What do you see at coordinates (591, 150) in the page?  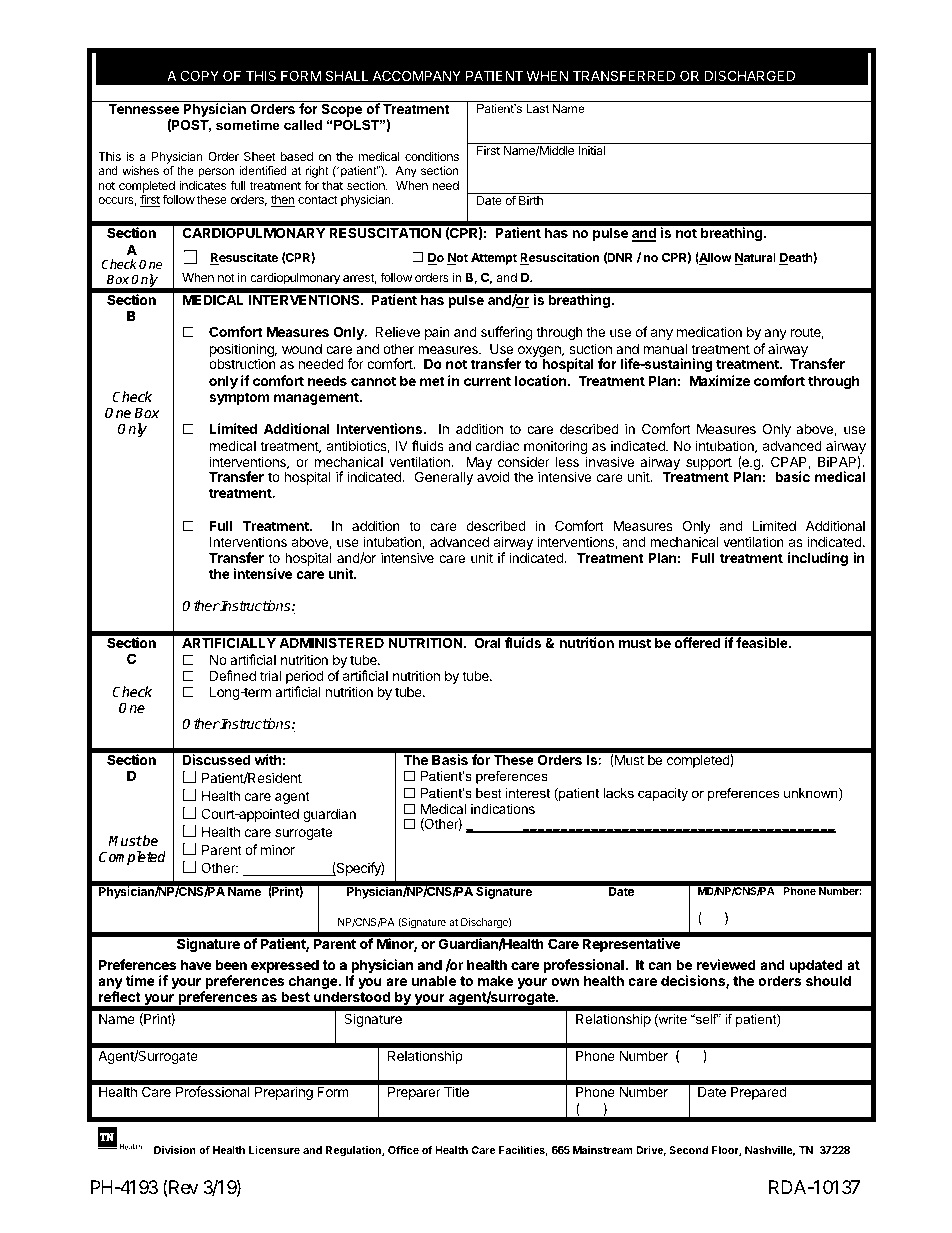 I see `Initial` at bounding box center [591, 150].
